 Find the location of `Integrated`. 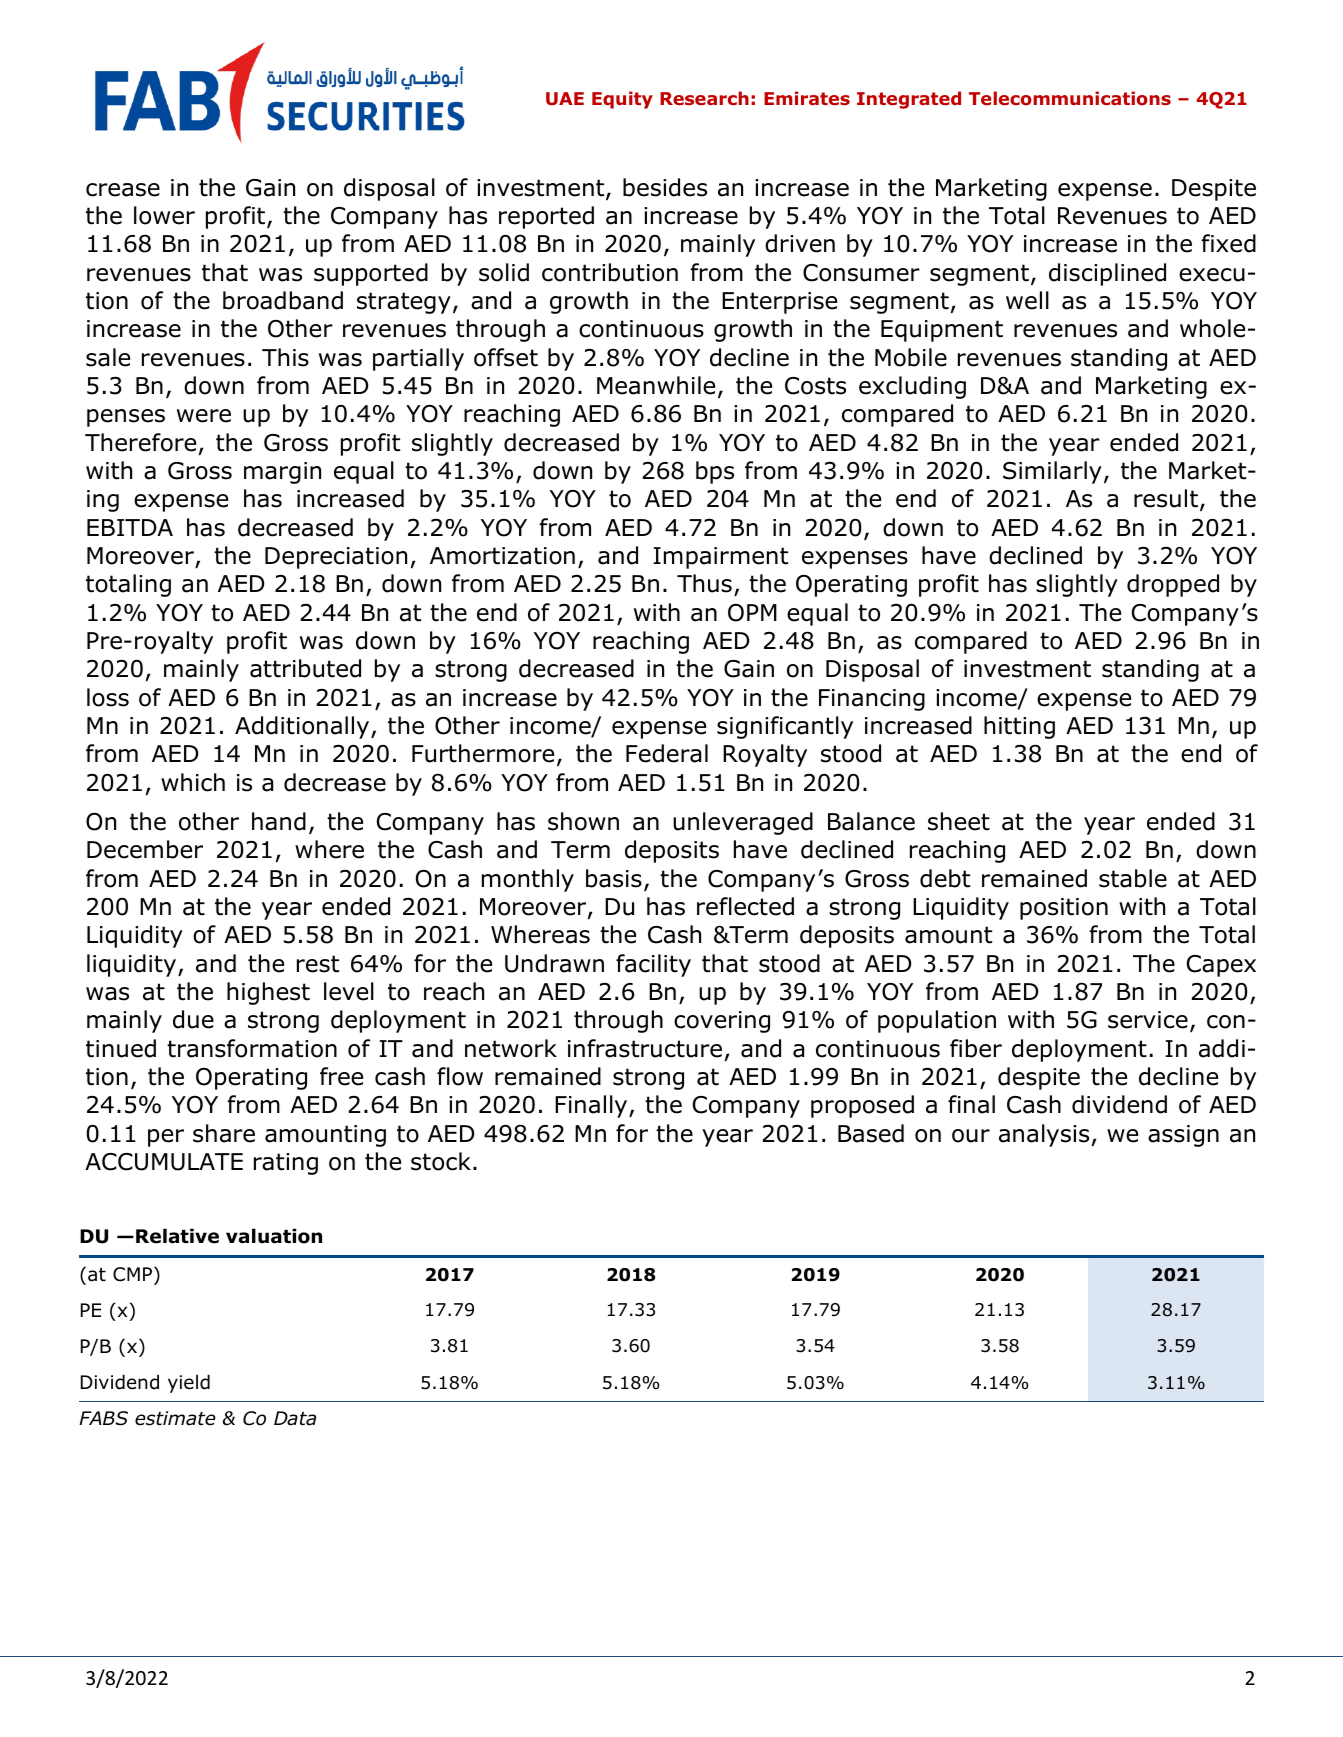

Integrated is located at coordinates (909, 100).
